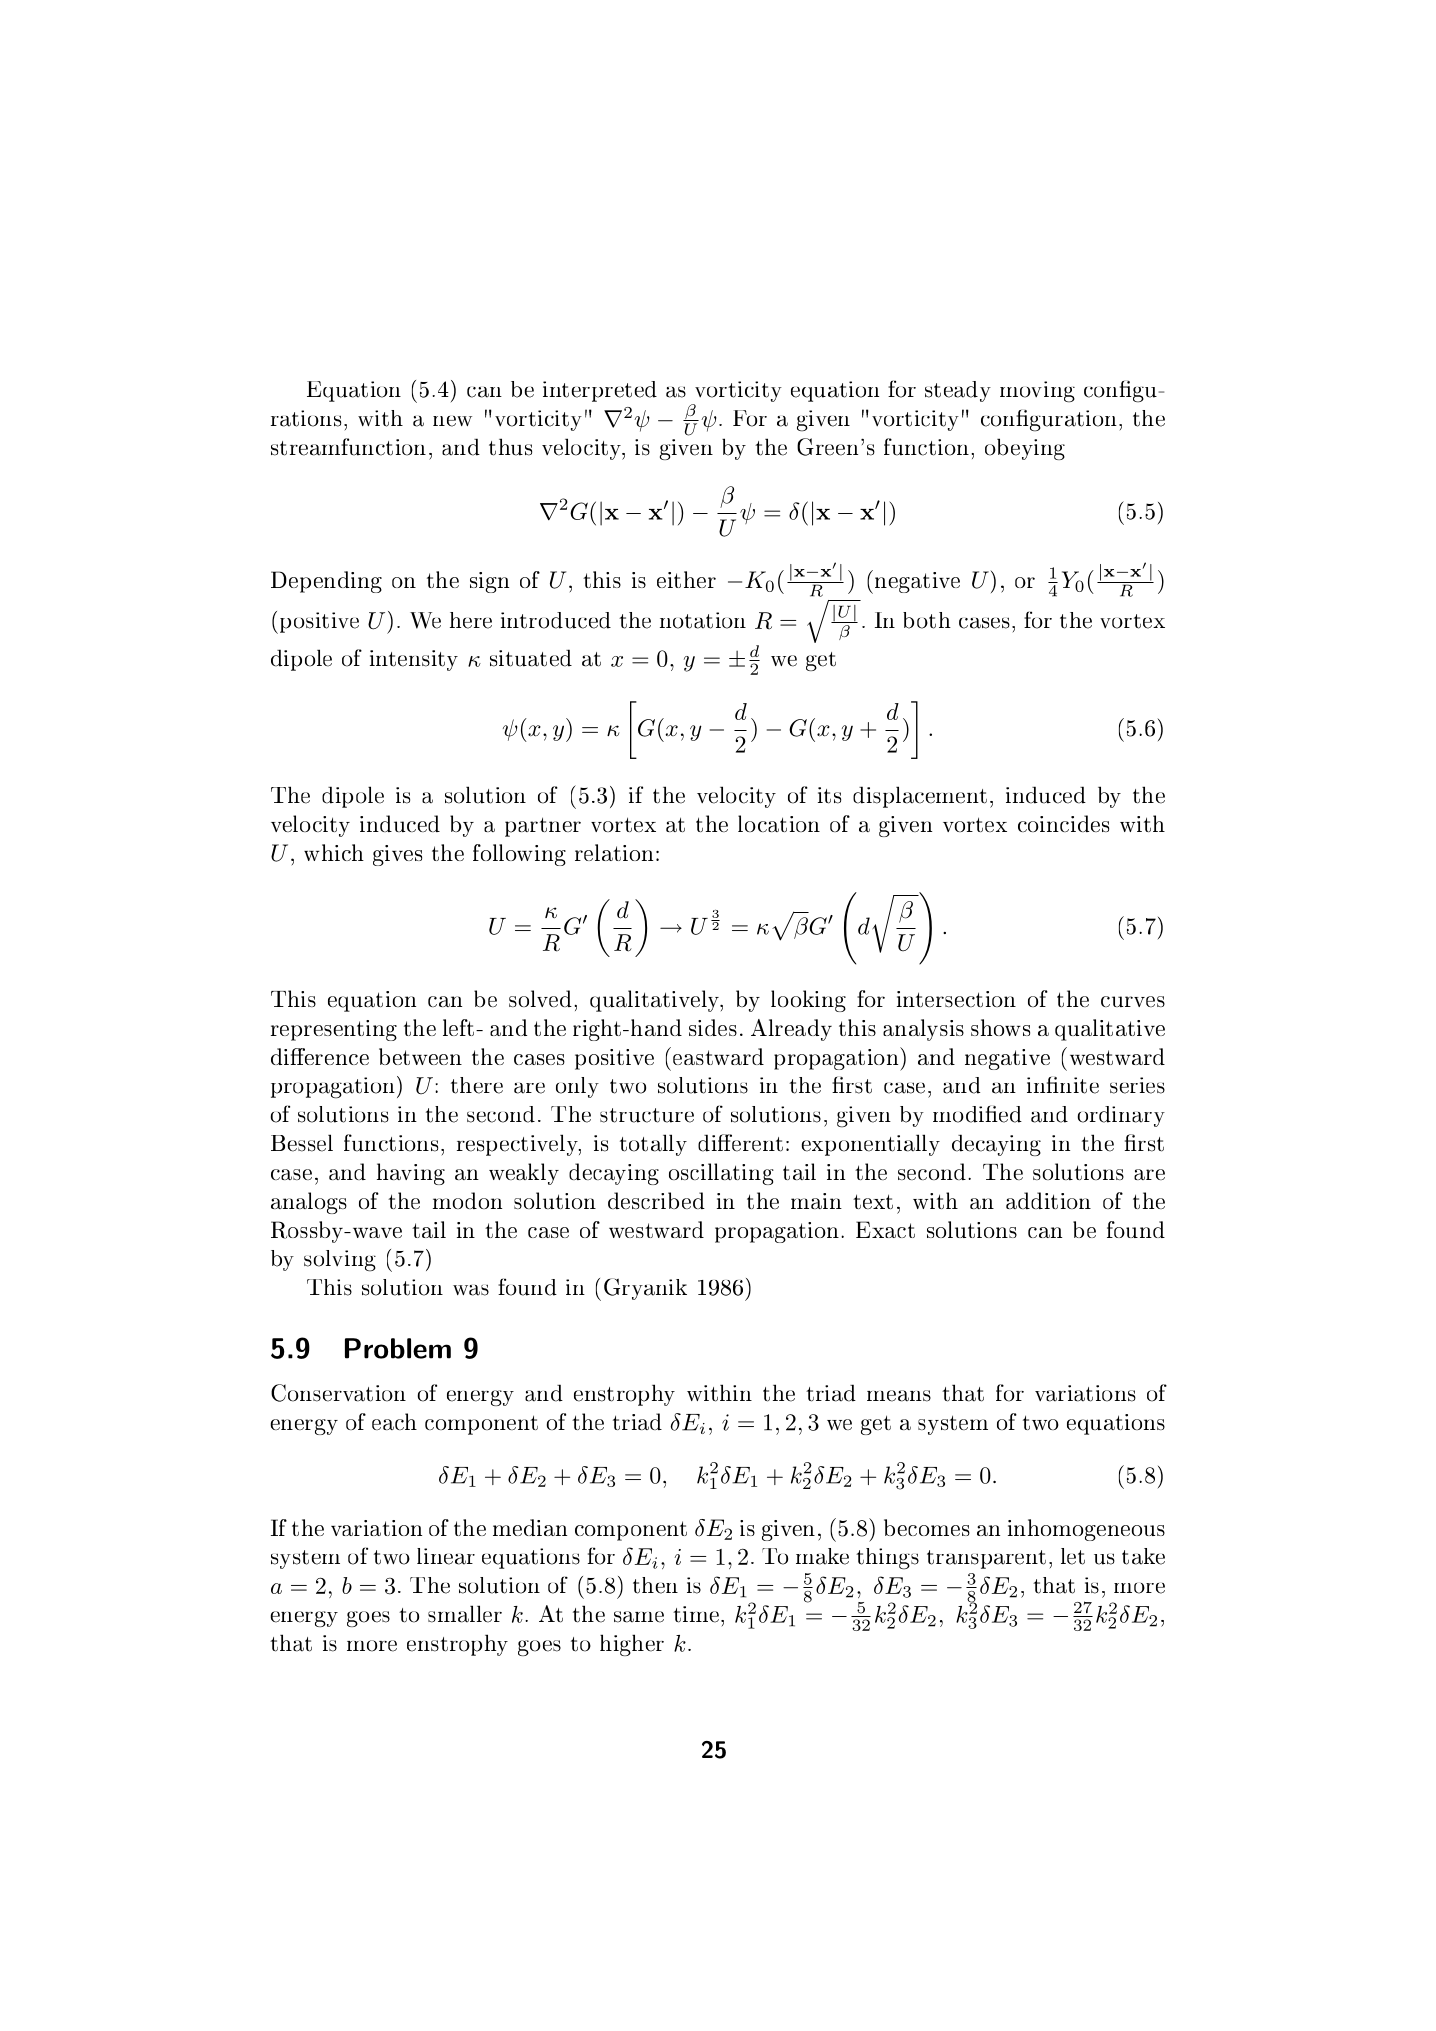  What do you see at coordinates (465, 1614) in the screenshot?
I see `smaller` at bounding box center [465, 1614].
